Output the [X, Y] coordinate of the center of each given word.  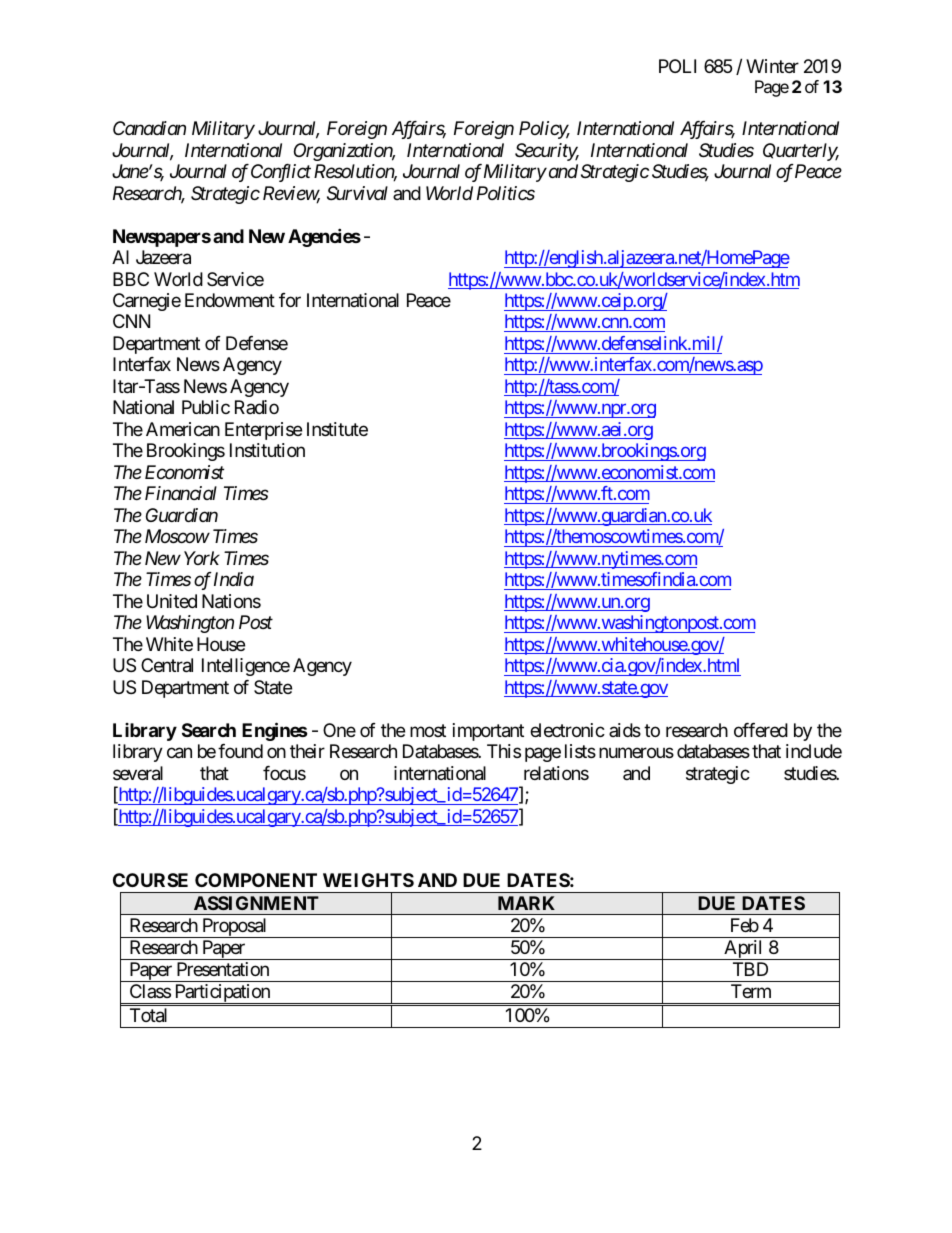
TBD [750, 969]
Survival [357, 193]
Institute [337, 429]
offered [761, 730]
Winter [772, 66]
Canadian [149, 128]
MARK [526, 903]
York [202, 558]
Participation [222, 994]
